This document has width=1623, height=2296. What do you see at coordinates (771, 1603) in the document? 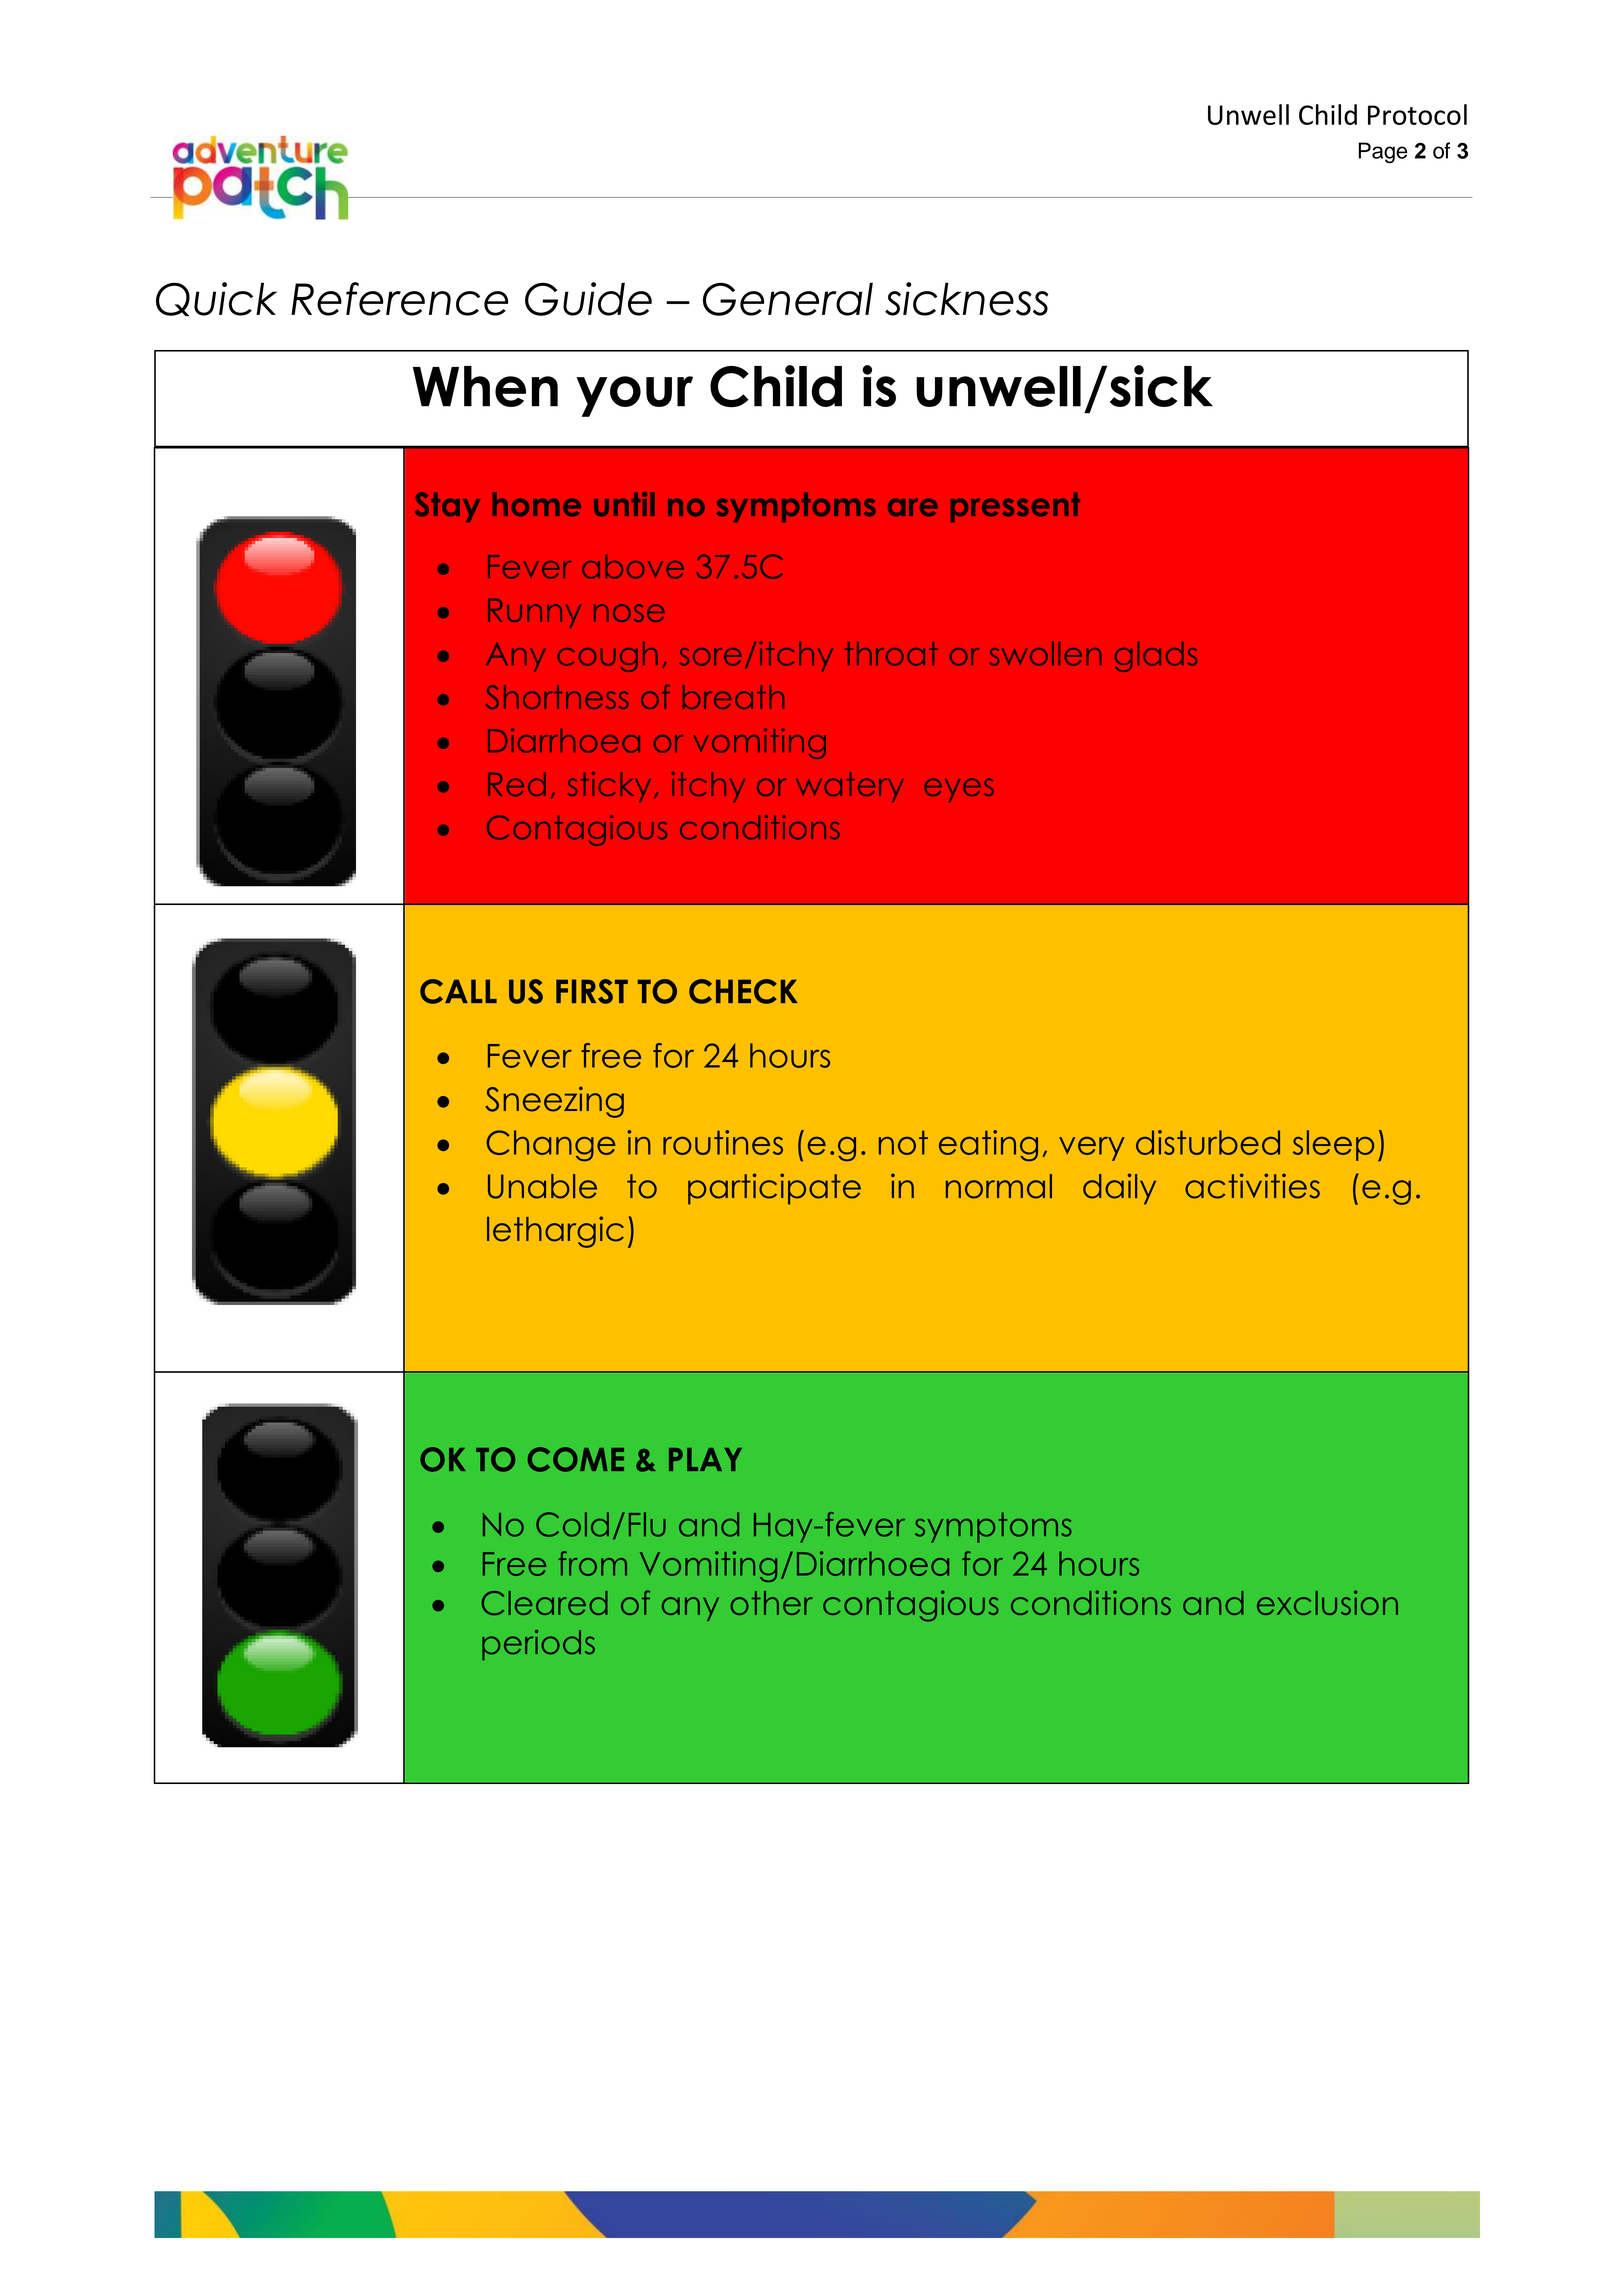
I see `other` at bounding box center [771, 1603].
